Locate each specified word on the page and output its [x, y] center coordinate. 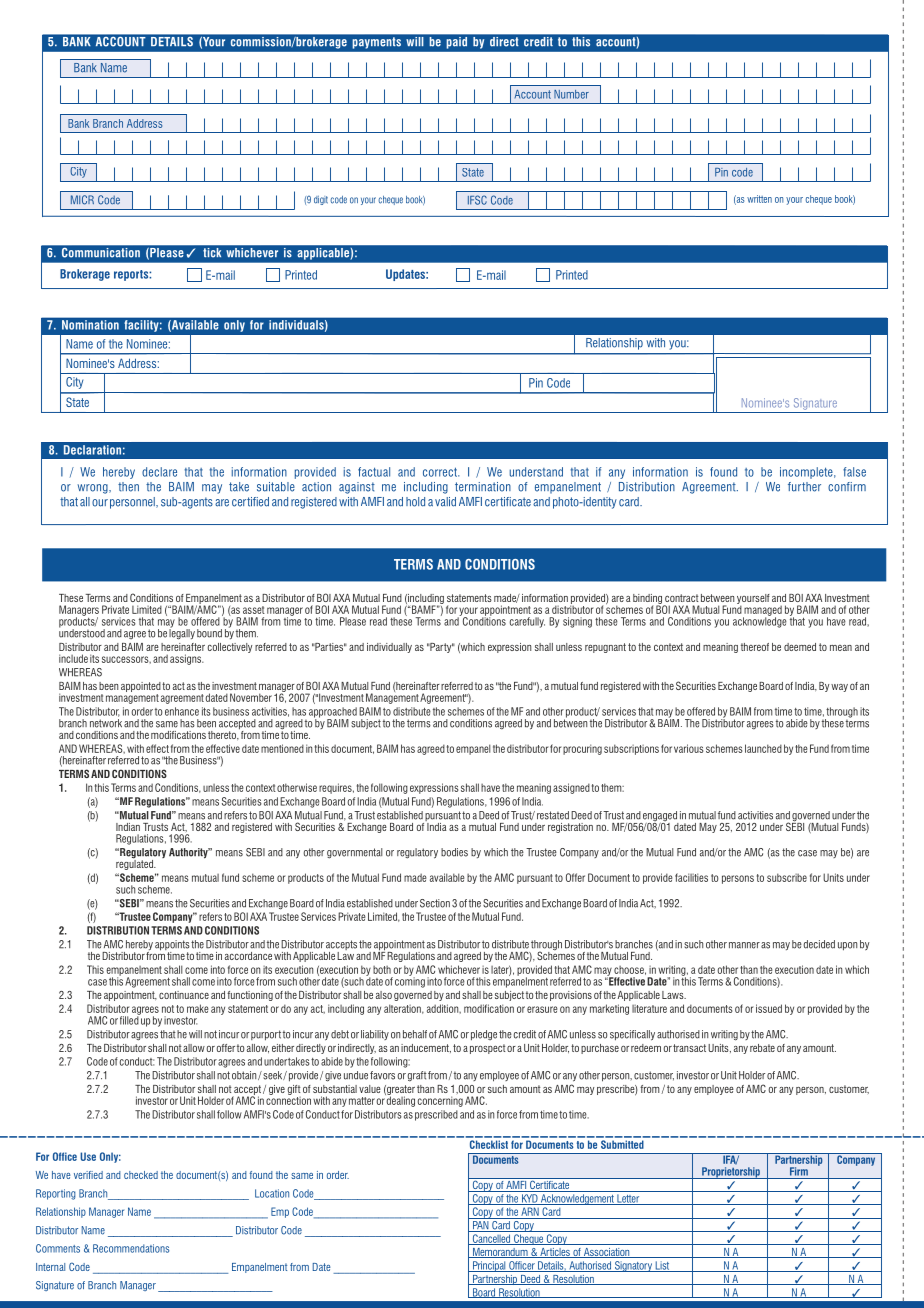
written [759, 199]
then [128, 487]
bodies [454, 852]
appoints [172, 946]
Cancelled [491, 1239]
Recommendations [131, 1248]
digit [321, 200]
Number [571, 94]
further [804, 487]
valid [445, 502]
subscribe [787, 877]
